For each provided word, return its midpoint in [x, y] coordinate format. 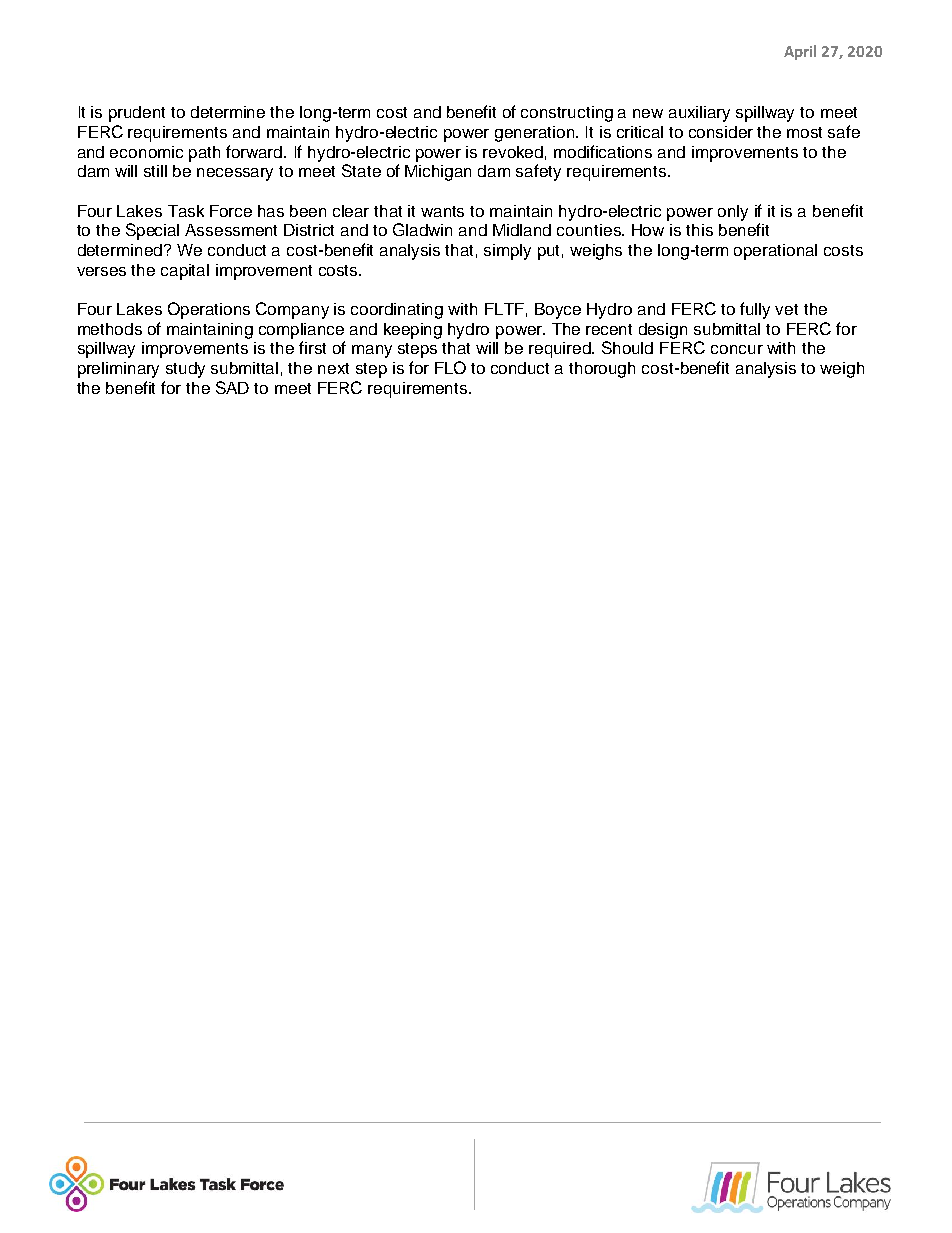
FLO [450, 367]
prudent [137, 114]
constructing [567, 114]
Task [186, 211]
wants [442, 211]
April [800, 52]
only [733, 213]
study [185, 370]
